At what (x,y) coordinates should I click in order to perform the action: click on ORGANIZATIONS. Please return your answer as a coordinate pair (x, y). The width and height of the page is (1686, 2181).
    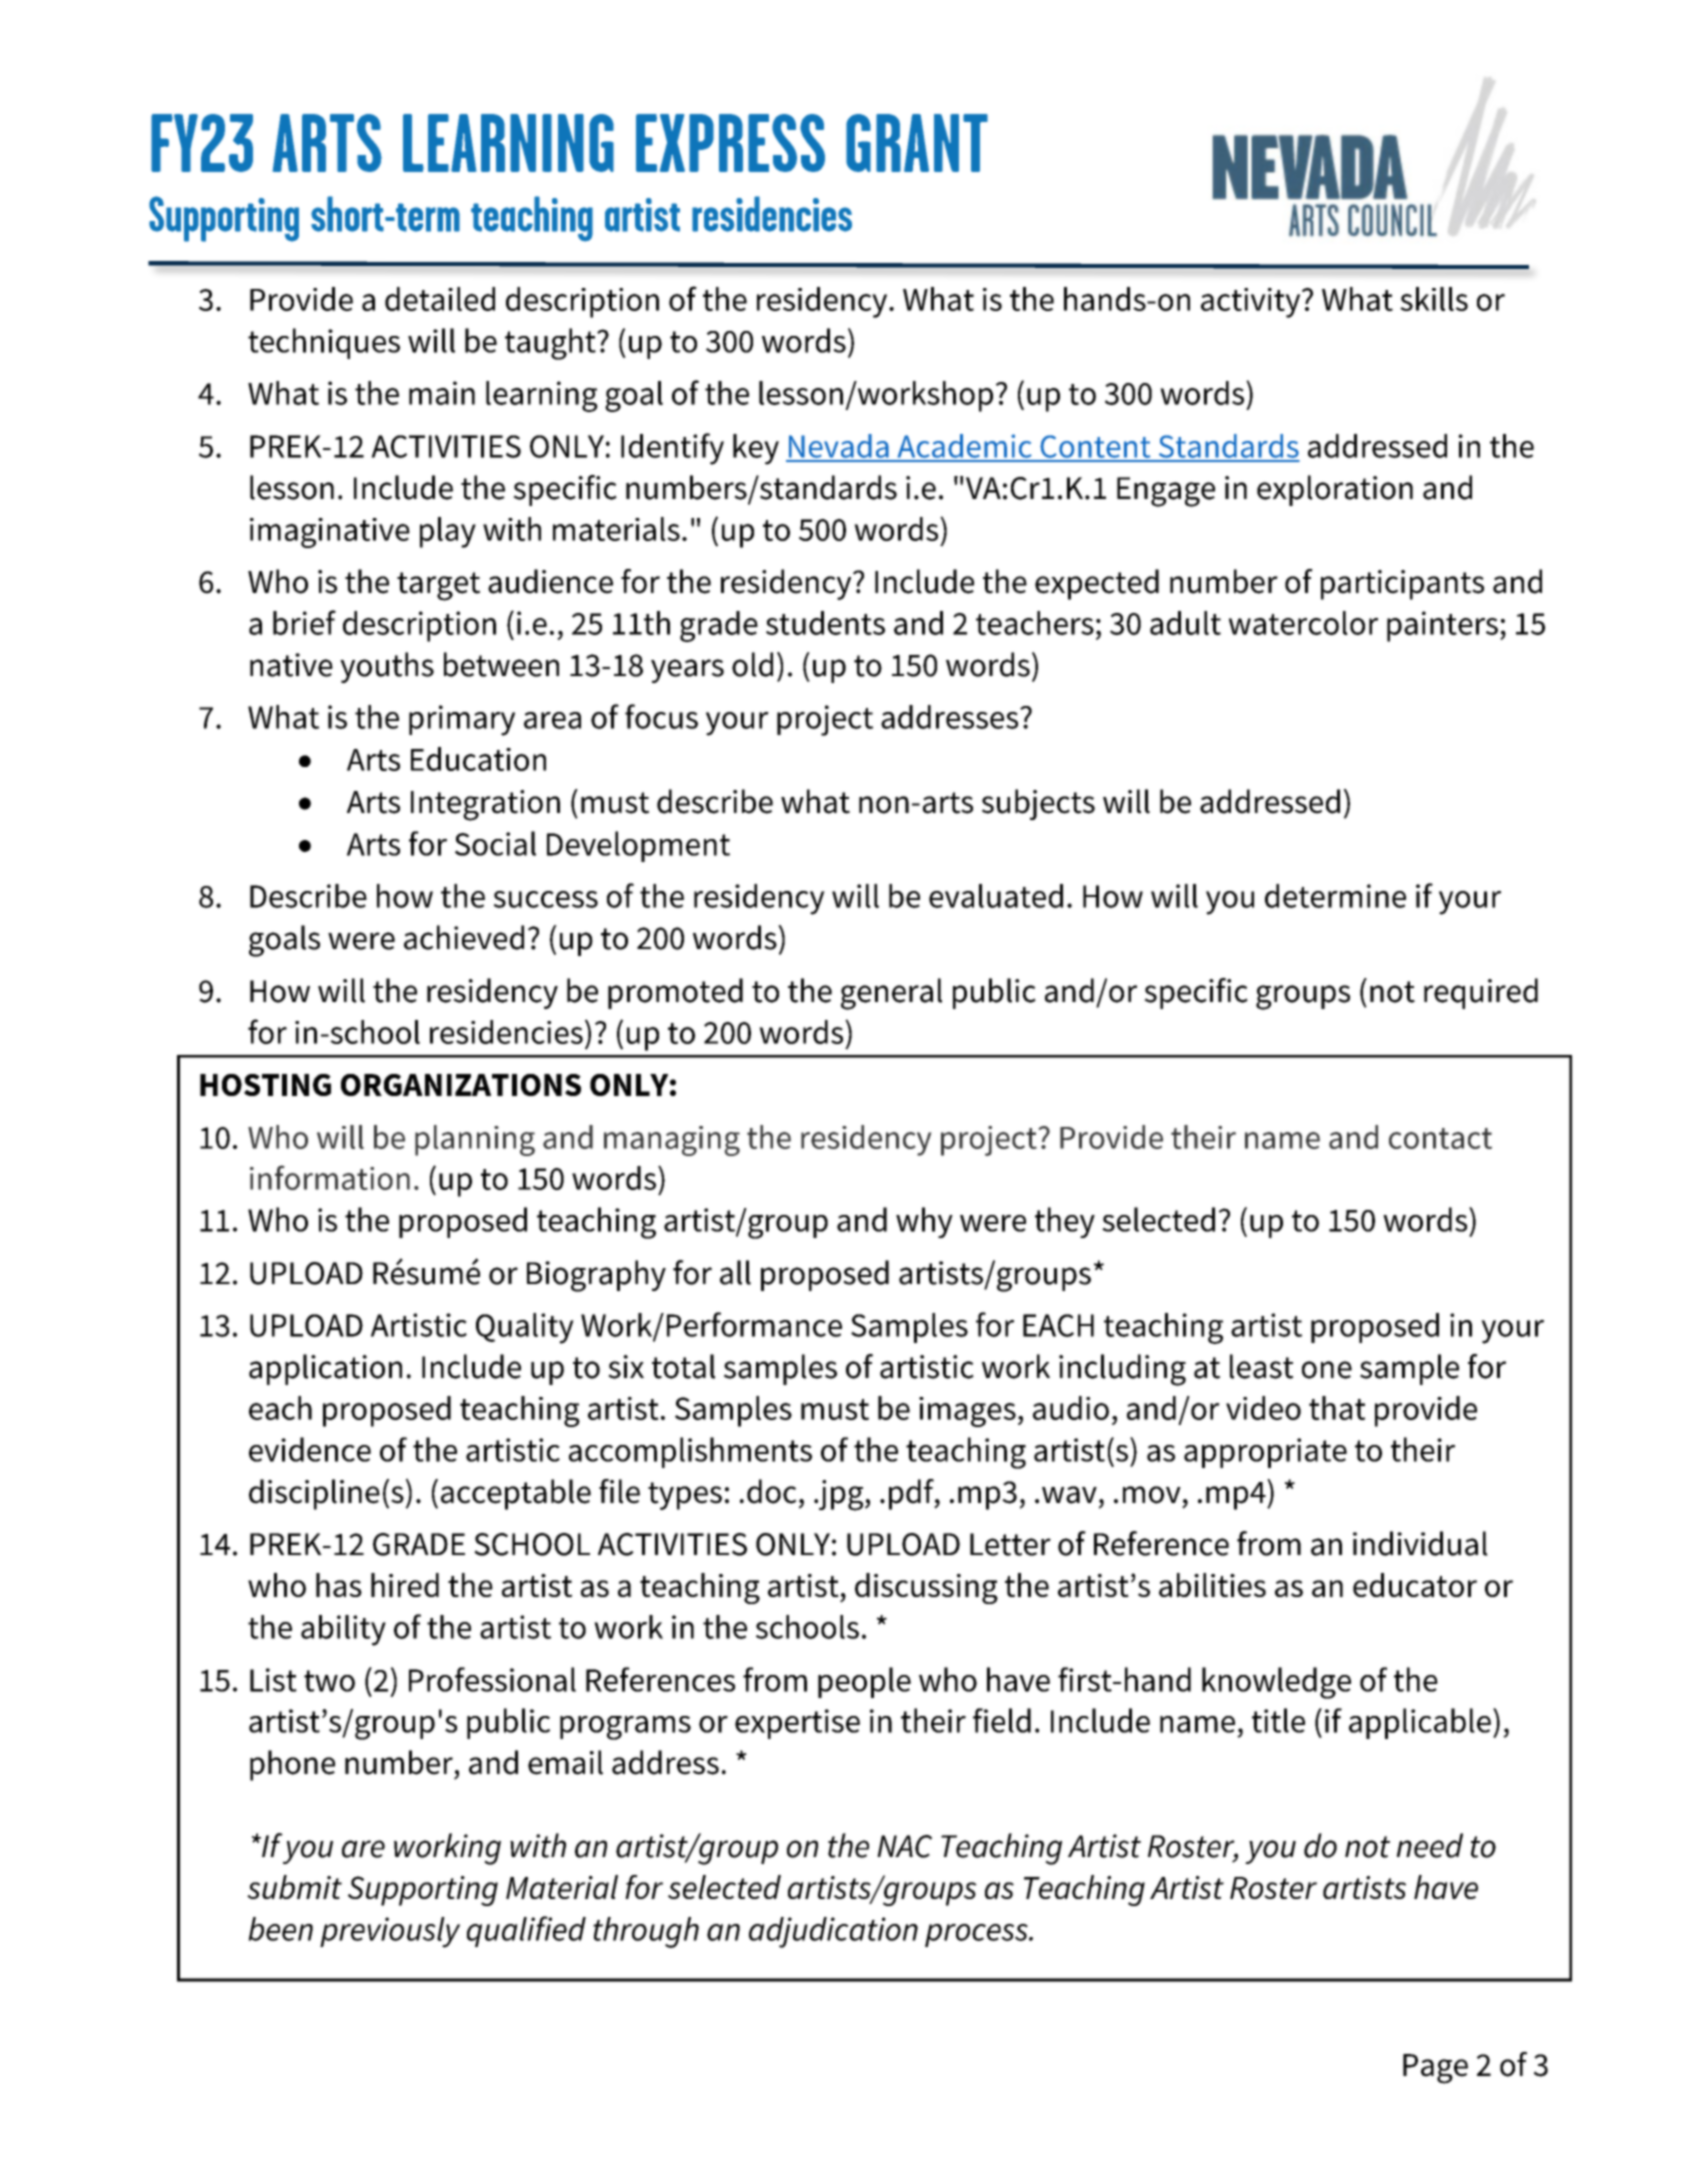
    Looking at the image, I should click on (461, 1085).
